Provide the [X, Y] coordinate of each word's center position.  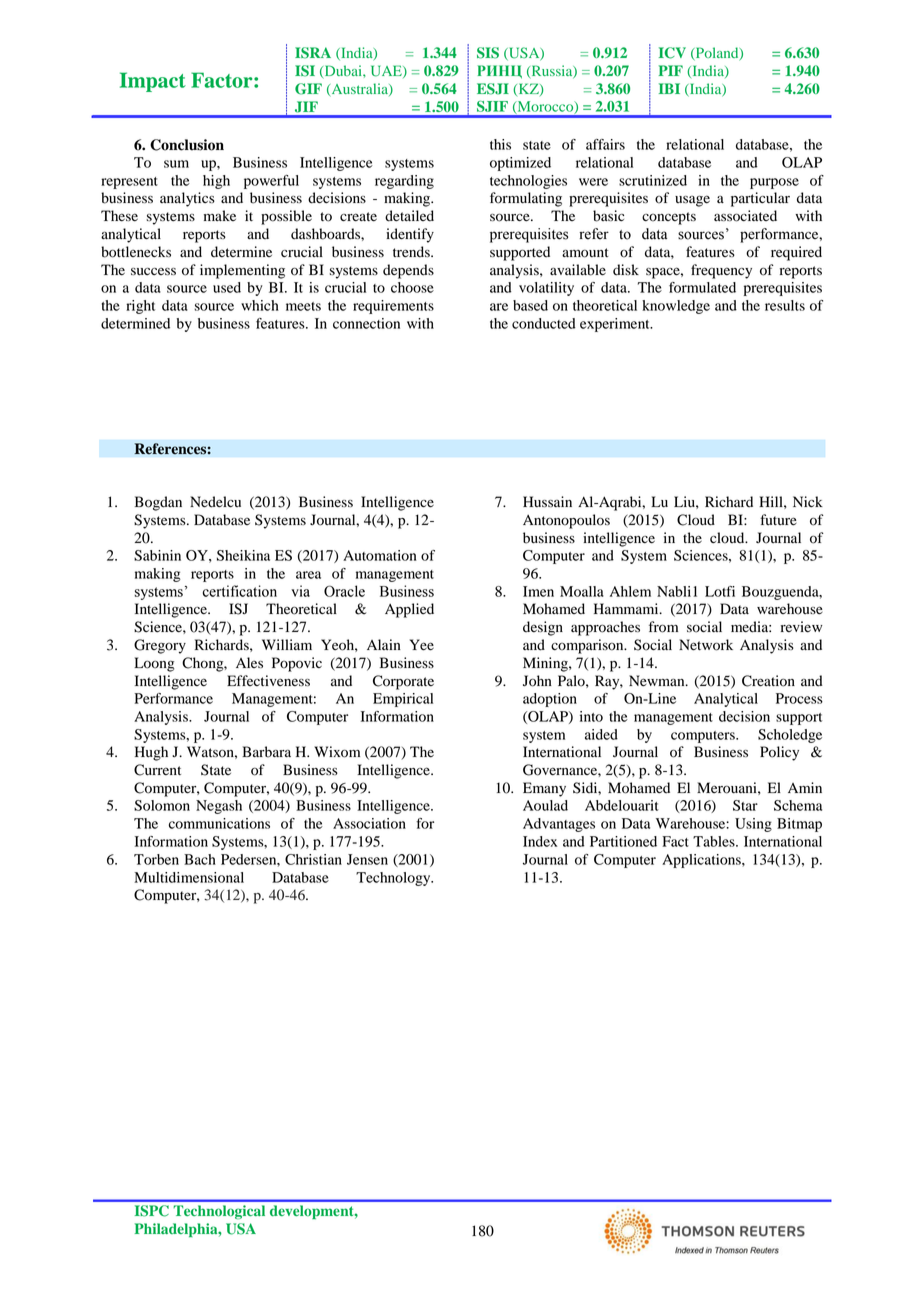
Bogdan [158, 503]
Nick [808, 501]
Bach [200, 859]
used [227, 287]
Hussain [547, 501]
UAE [387, 71]
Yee [422, 645]
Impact [153, 82]
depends [408, 271]
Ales [249, 662]
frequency [721, 271]
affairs [605, 144]
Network [706, 645]
